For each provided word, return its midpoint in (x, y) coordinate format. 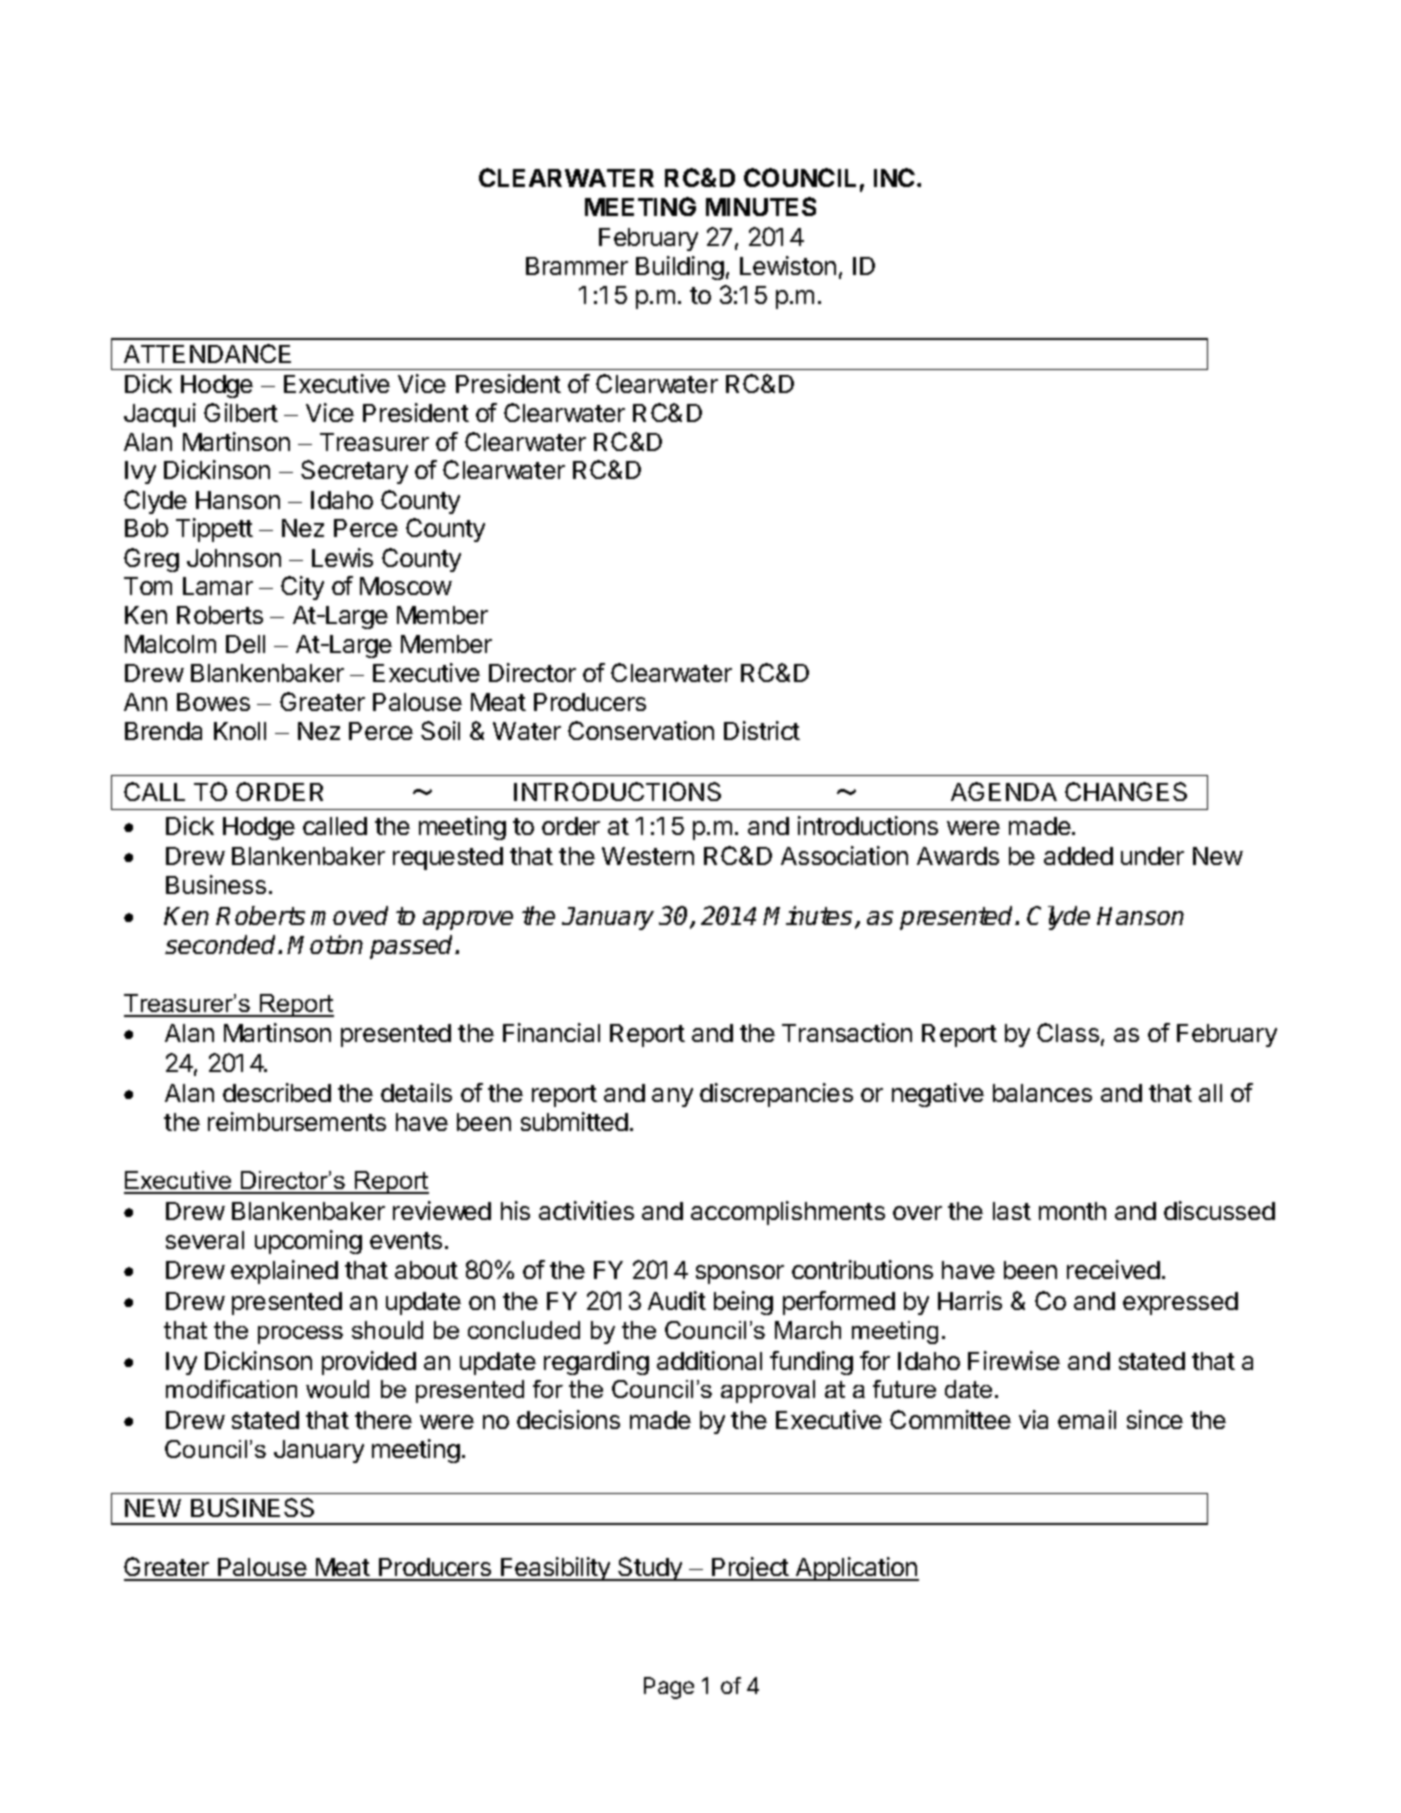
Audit (677, 1300)
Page (669, 1688)
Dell (245, 644)
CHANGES (1126, 791)
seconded (222, 944)
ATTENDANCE (207, 353)
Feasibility (556, 1569)
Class (1068, 1032)
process (300, 1335)
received (1113, 1269)
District (762, 730)
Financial (551, 1032)
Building (680, 268)
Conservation (641, 730)
